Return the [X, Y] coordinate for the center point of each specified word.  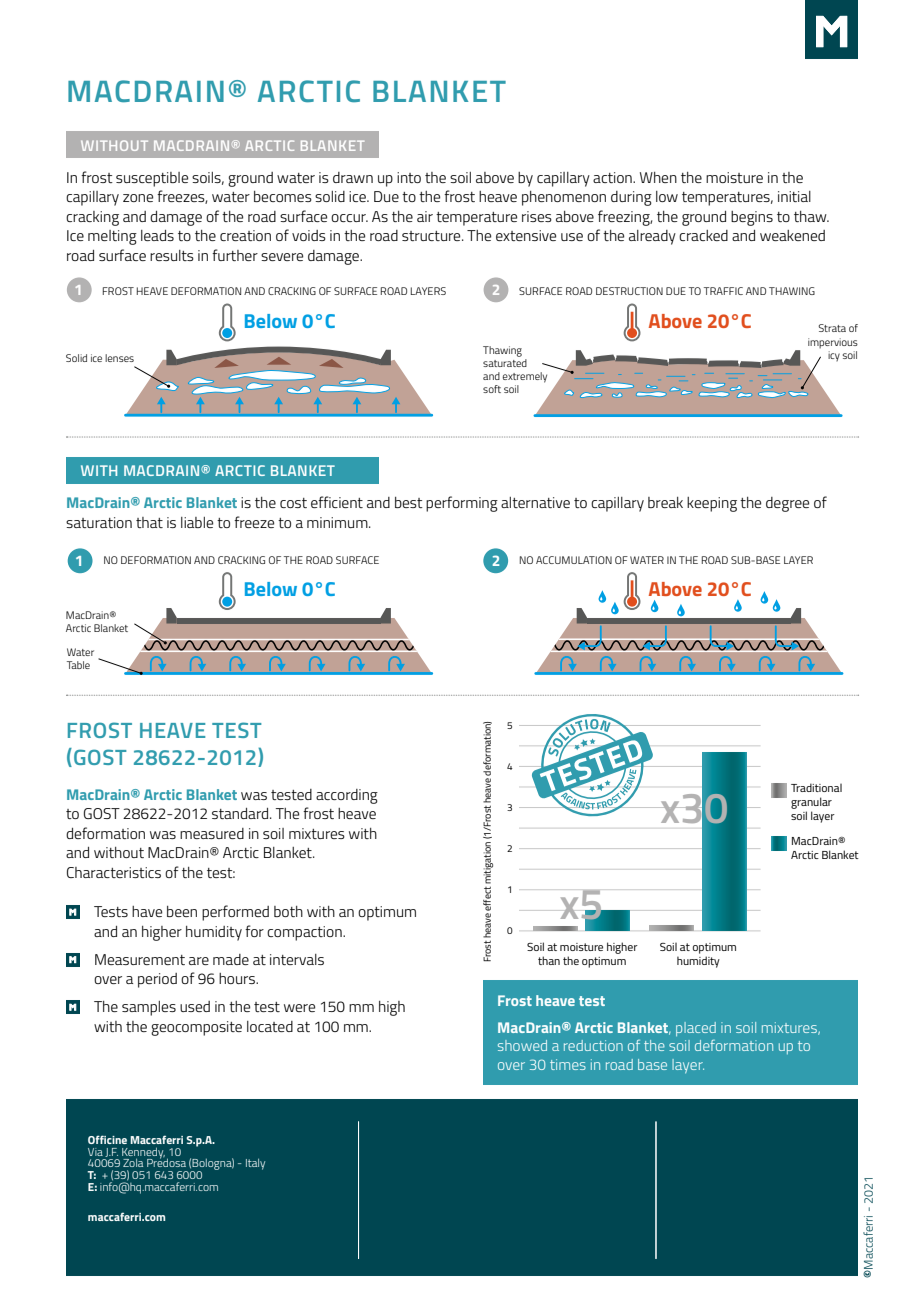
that [149, 522]
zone [138, 198]
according [347, 796]
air [425, 216]
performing [462, 504]
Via [95, 1152]
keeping [712, 504]
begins [752, 218]
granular [811, 803]
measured [212, 833]
